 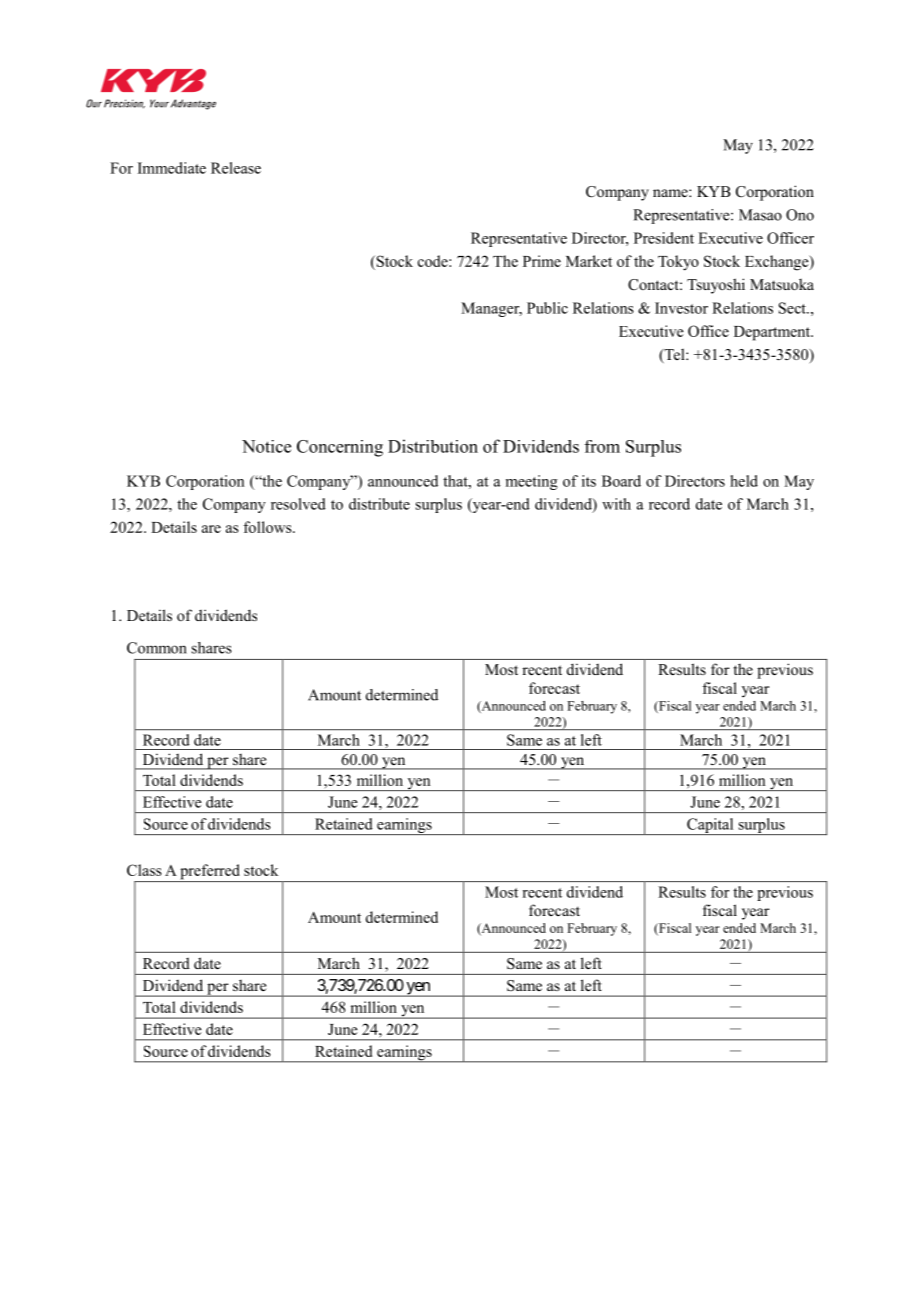 I want to click on Common, so click(x=157, y=648).
